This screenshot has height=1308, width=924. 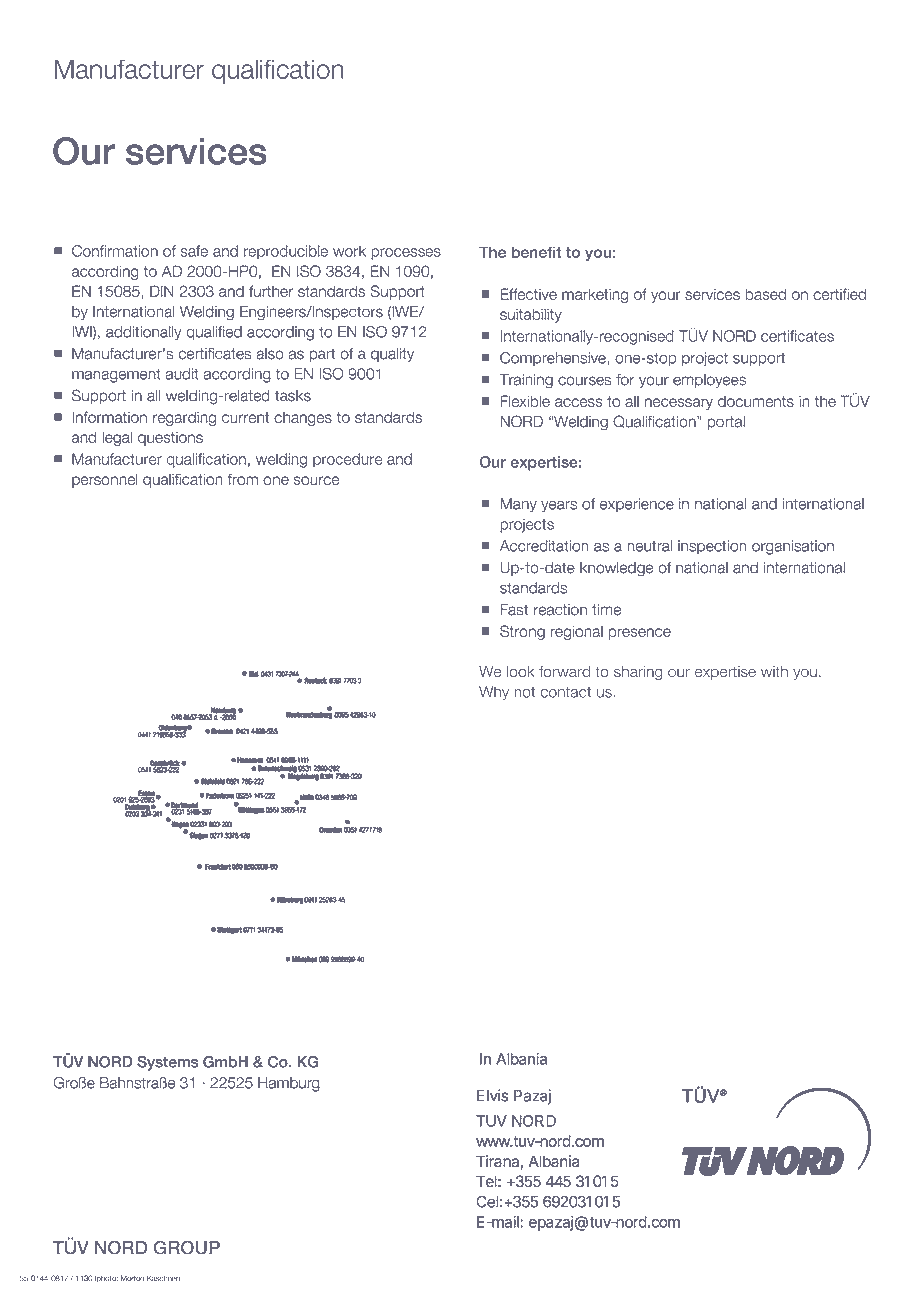 What do you see at coordinates (765, 294) in the screenshot?
I see `based` at bounding box center [765, 294].
